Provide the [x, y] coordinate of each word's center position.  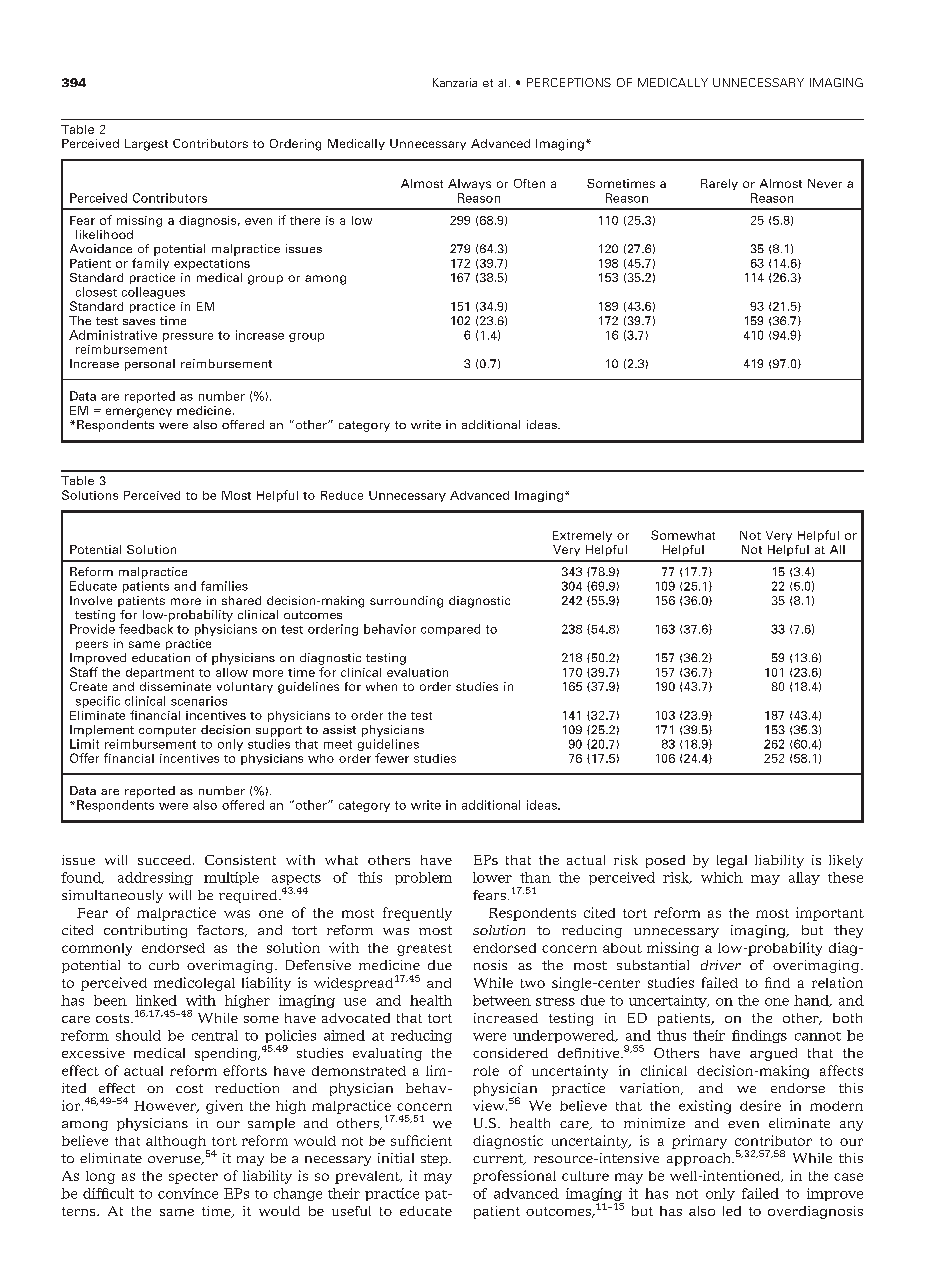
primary [699, 1142]
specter [193, 1178]
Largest [146, 145]
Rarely [719, 184]
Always [469, 184]
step [435, 1160]
